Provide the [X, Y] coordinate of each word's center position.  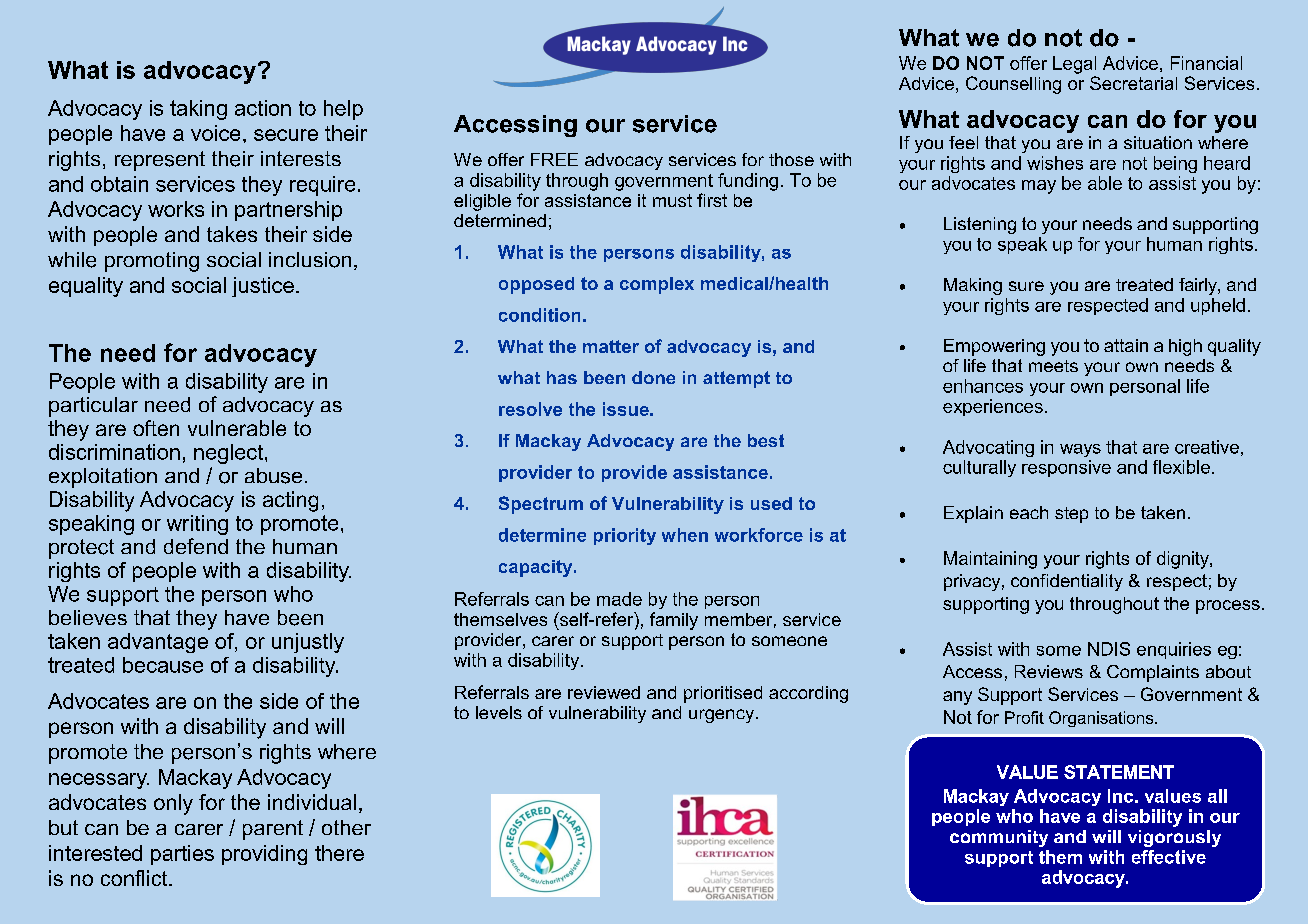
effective [1169, 857]
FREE [554, 159]
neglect [230, 454]
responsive [1066, 468]
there [339, 853]
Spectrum [541, 505]
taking [198, 110]
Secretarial [1133, 83]
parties [182, 855]
